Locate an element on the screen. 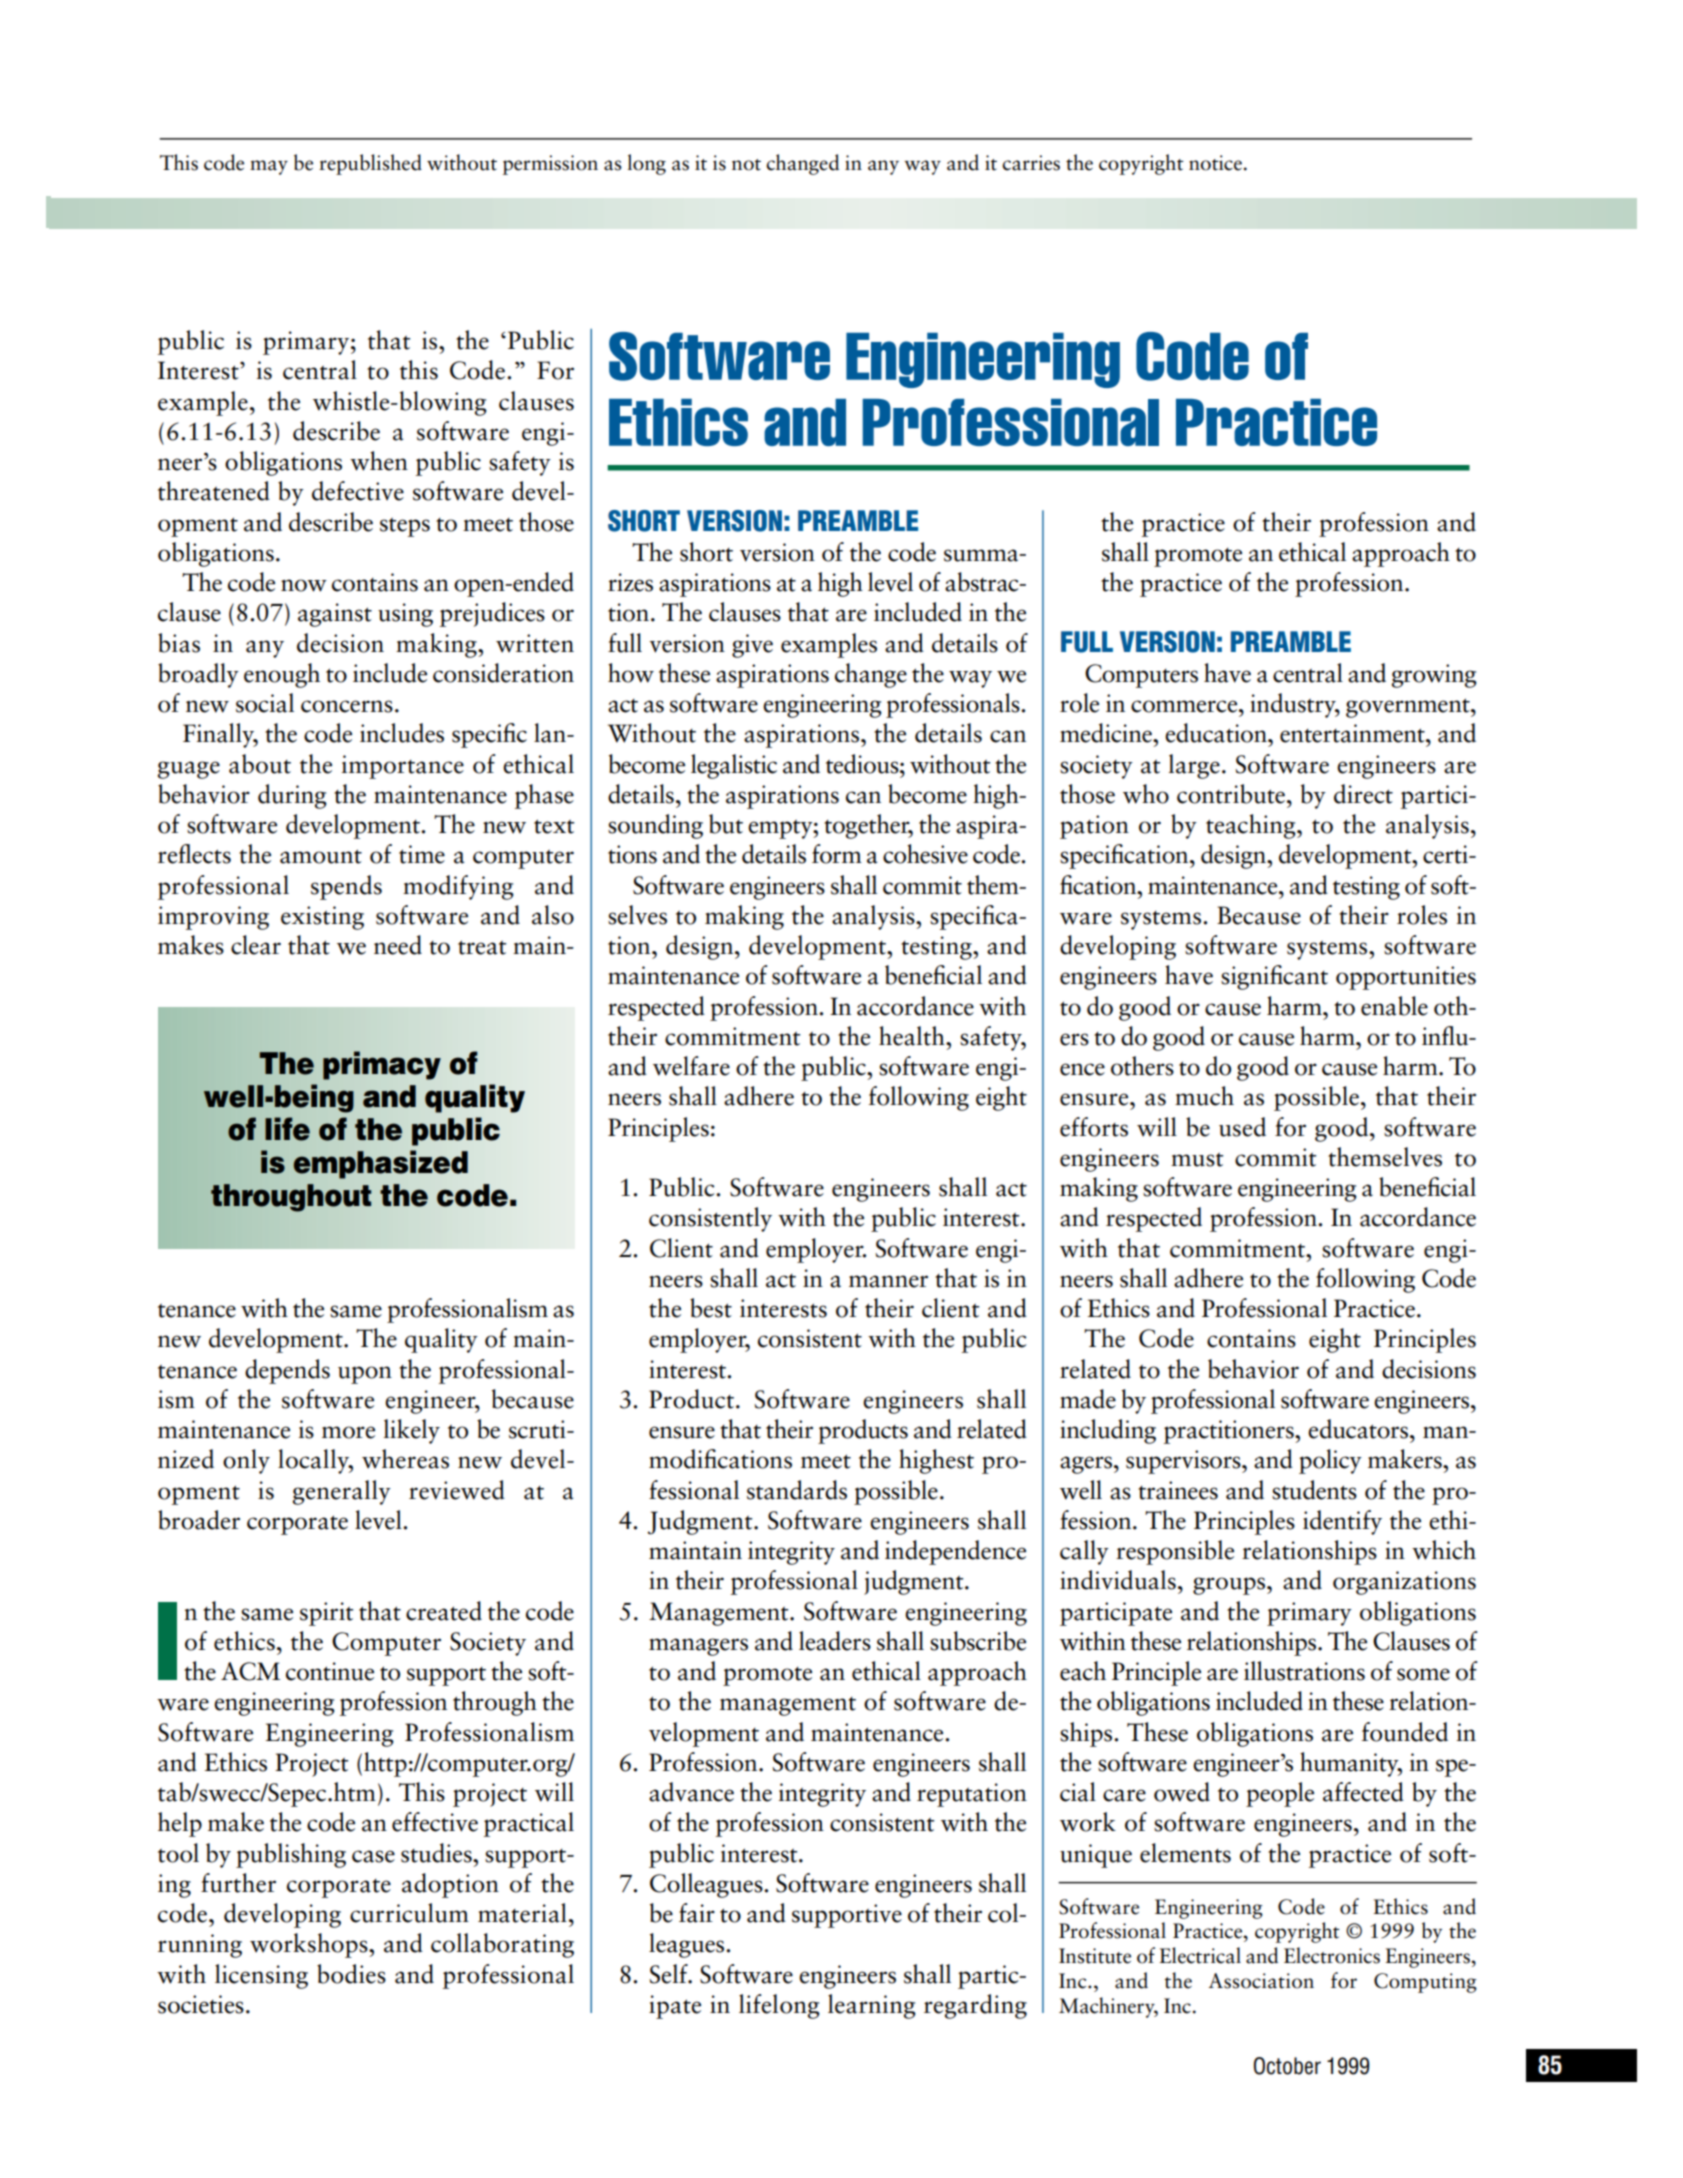  bodies is located at coordinates (351, 1974).
